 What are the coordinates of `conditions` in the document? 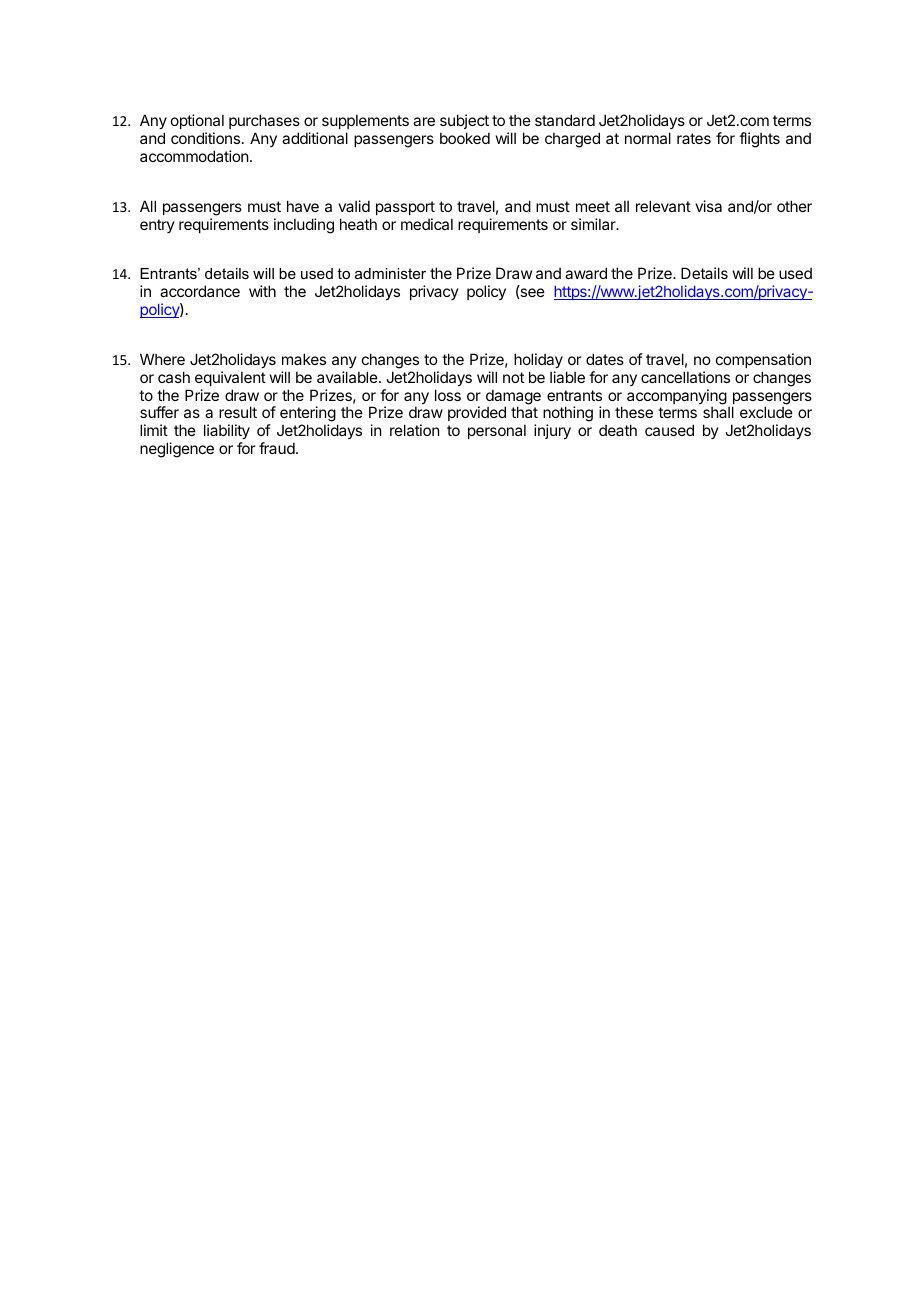 It's located at (205, 138).
